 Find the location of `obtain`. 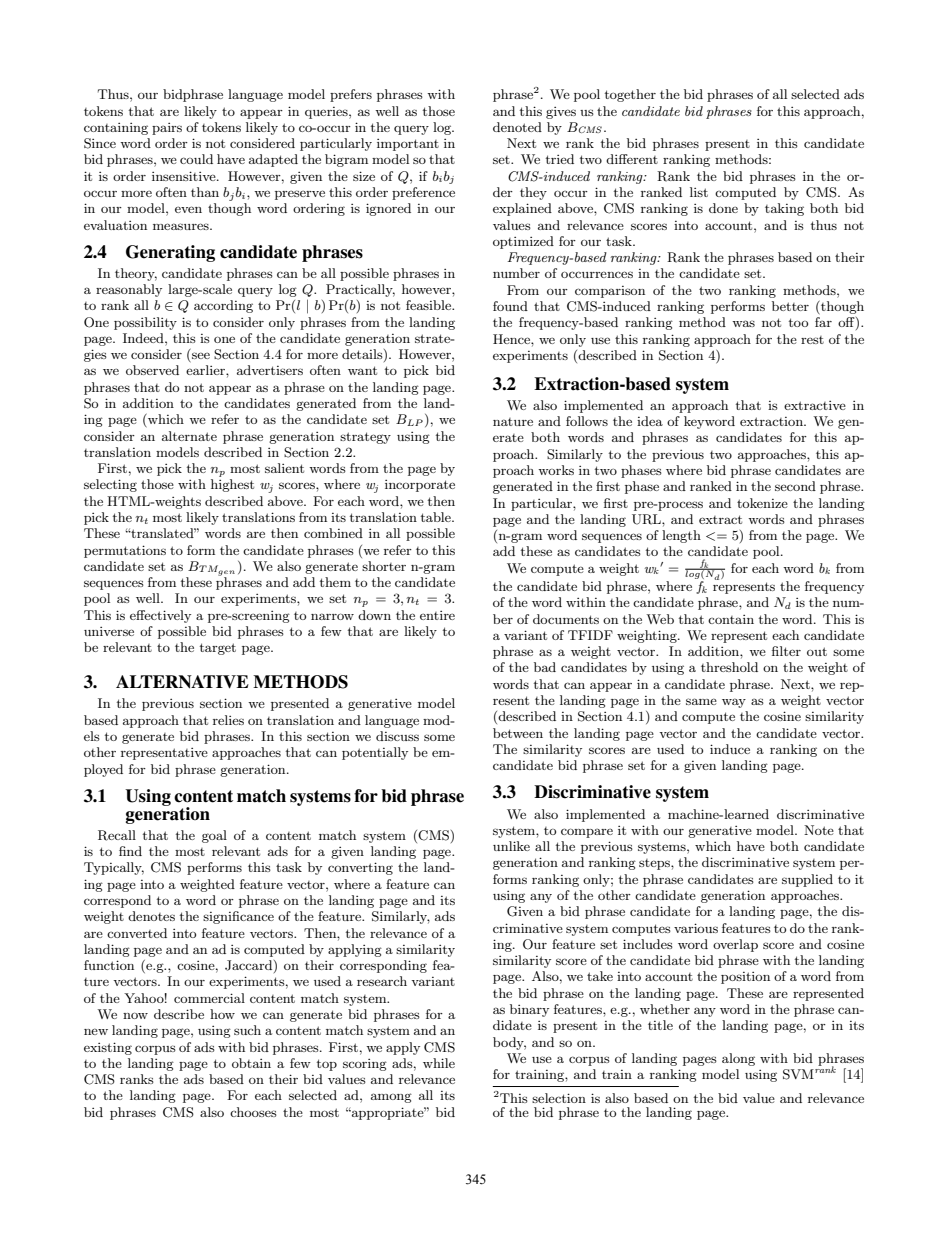

obtain is located at coordinates (251, 1063).
